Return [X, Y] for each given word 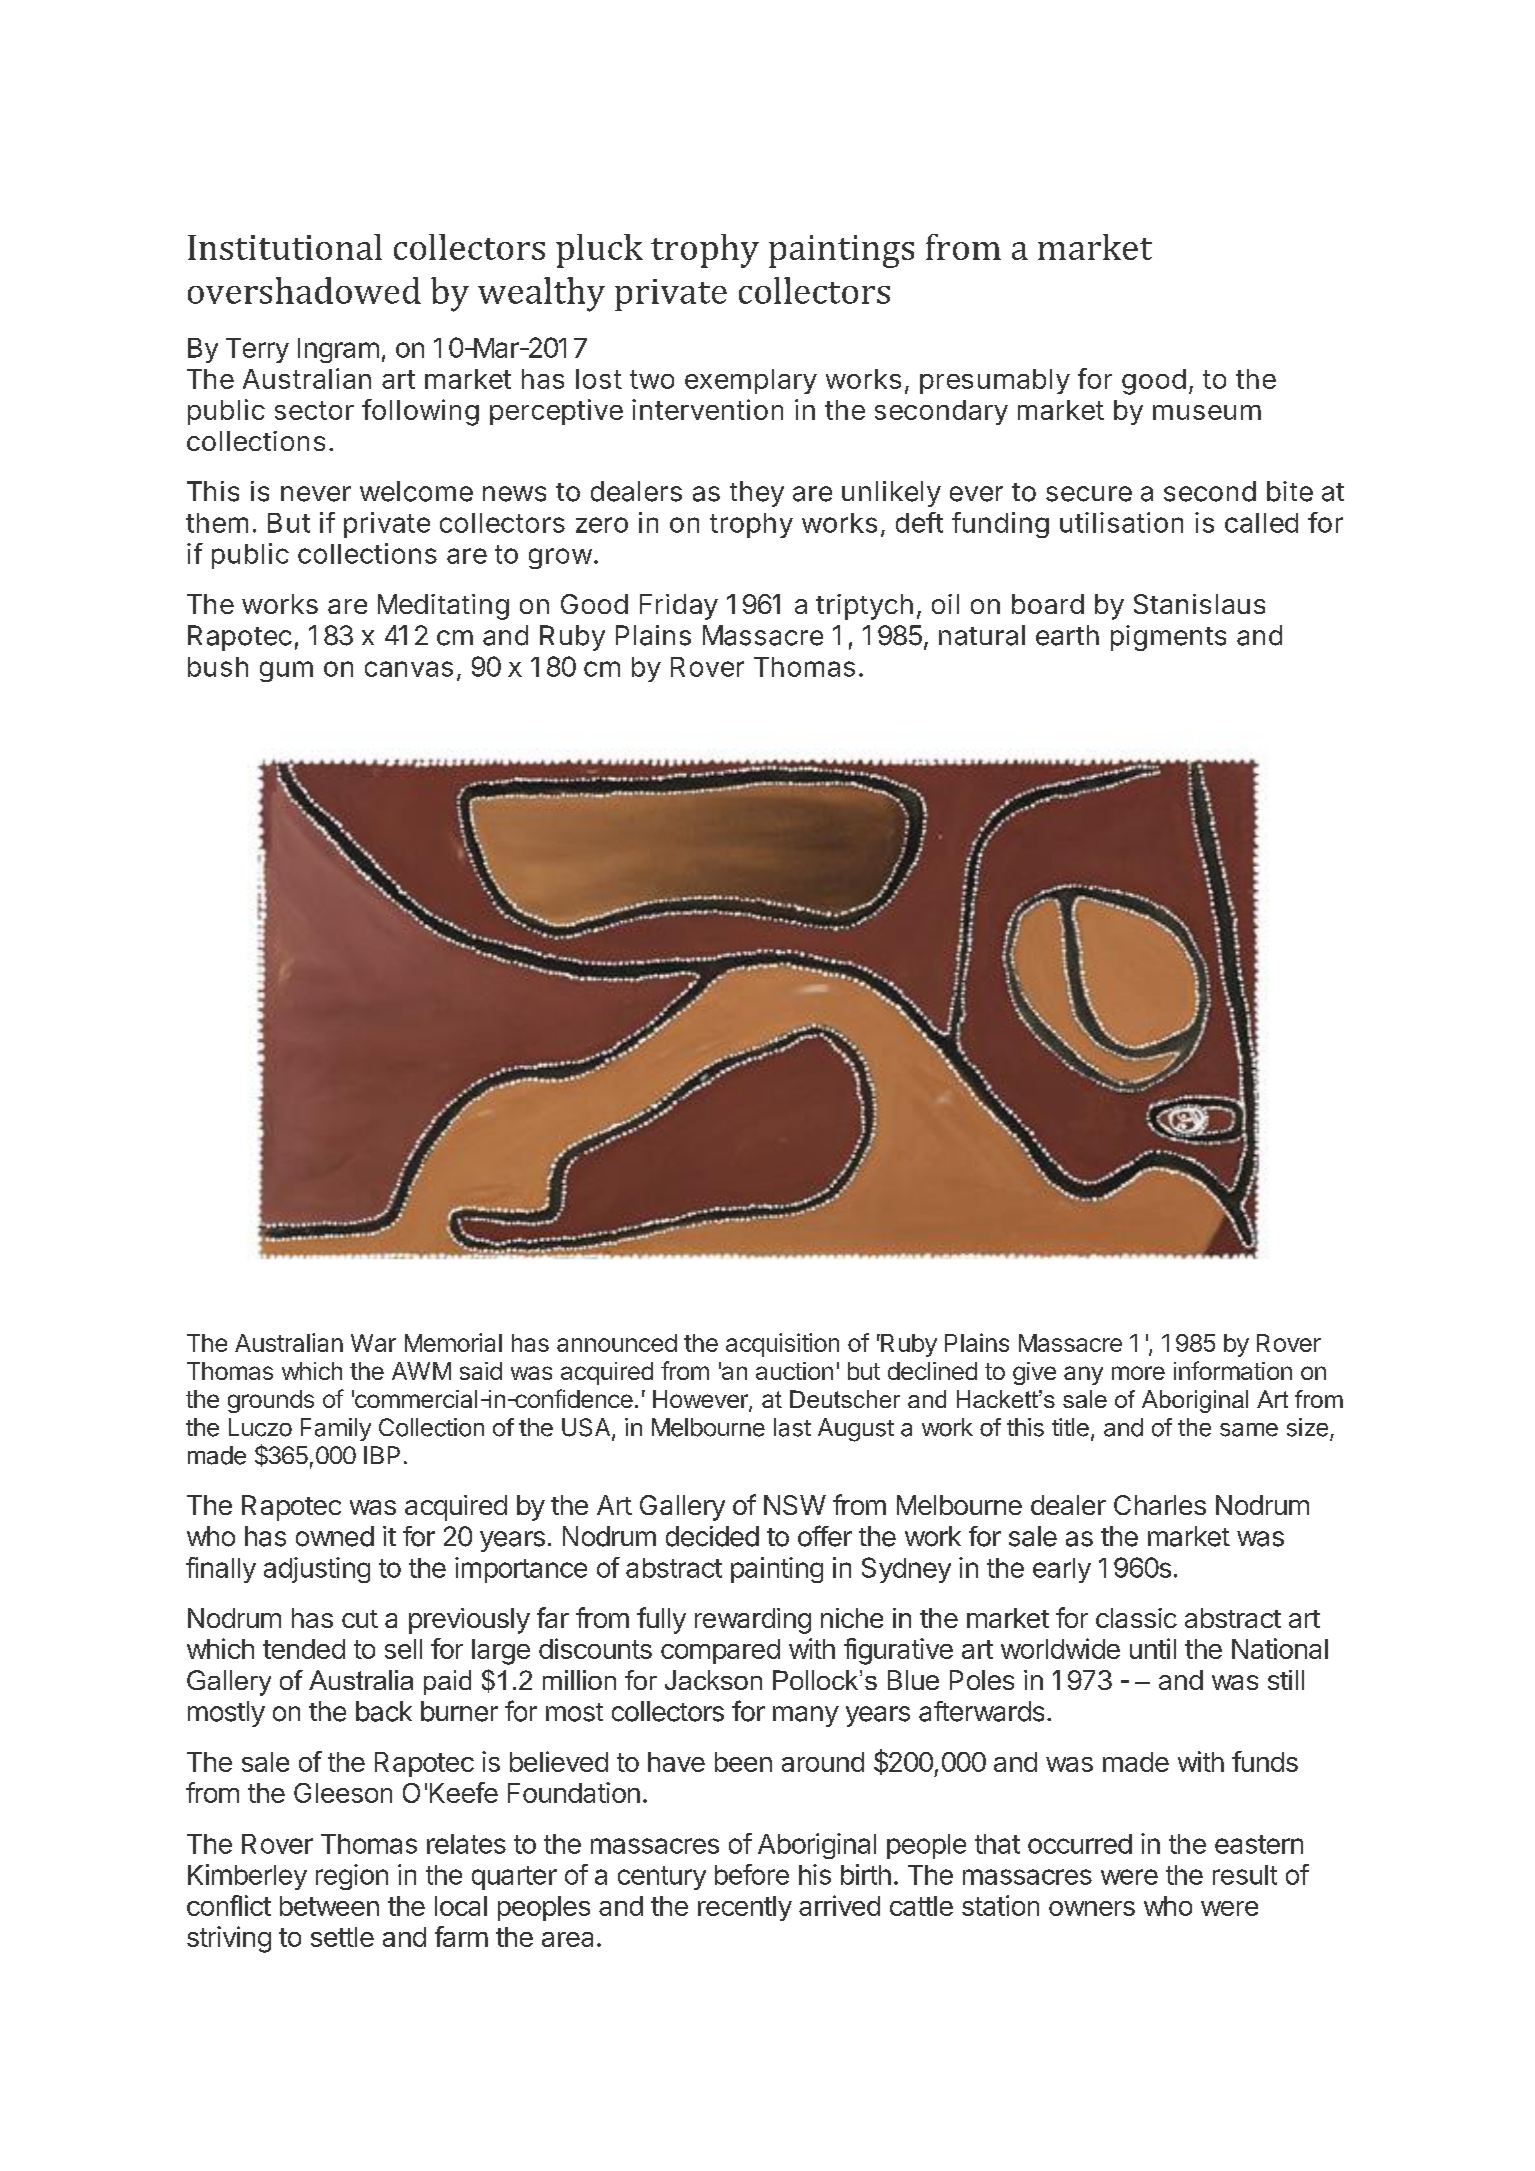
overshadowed [304, 290]
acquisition [782, 1345]
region [352, 1877]
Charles [1160, 1505]
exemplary [751, 381]
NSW [795, 1505]
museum [1207, 412]
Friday [679, 607]
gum [286, 671]
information [1233, 1370]
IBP [382, 1455]
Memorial [453, 1342]
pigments [1168, 638]
